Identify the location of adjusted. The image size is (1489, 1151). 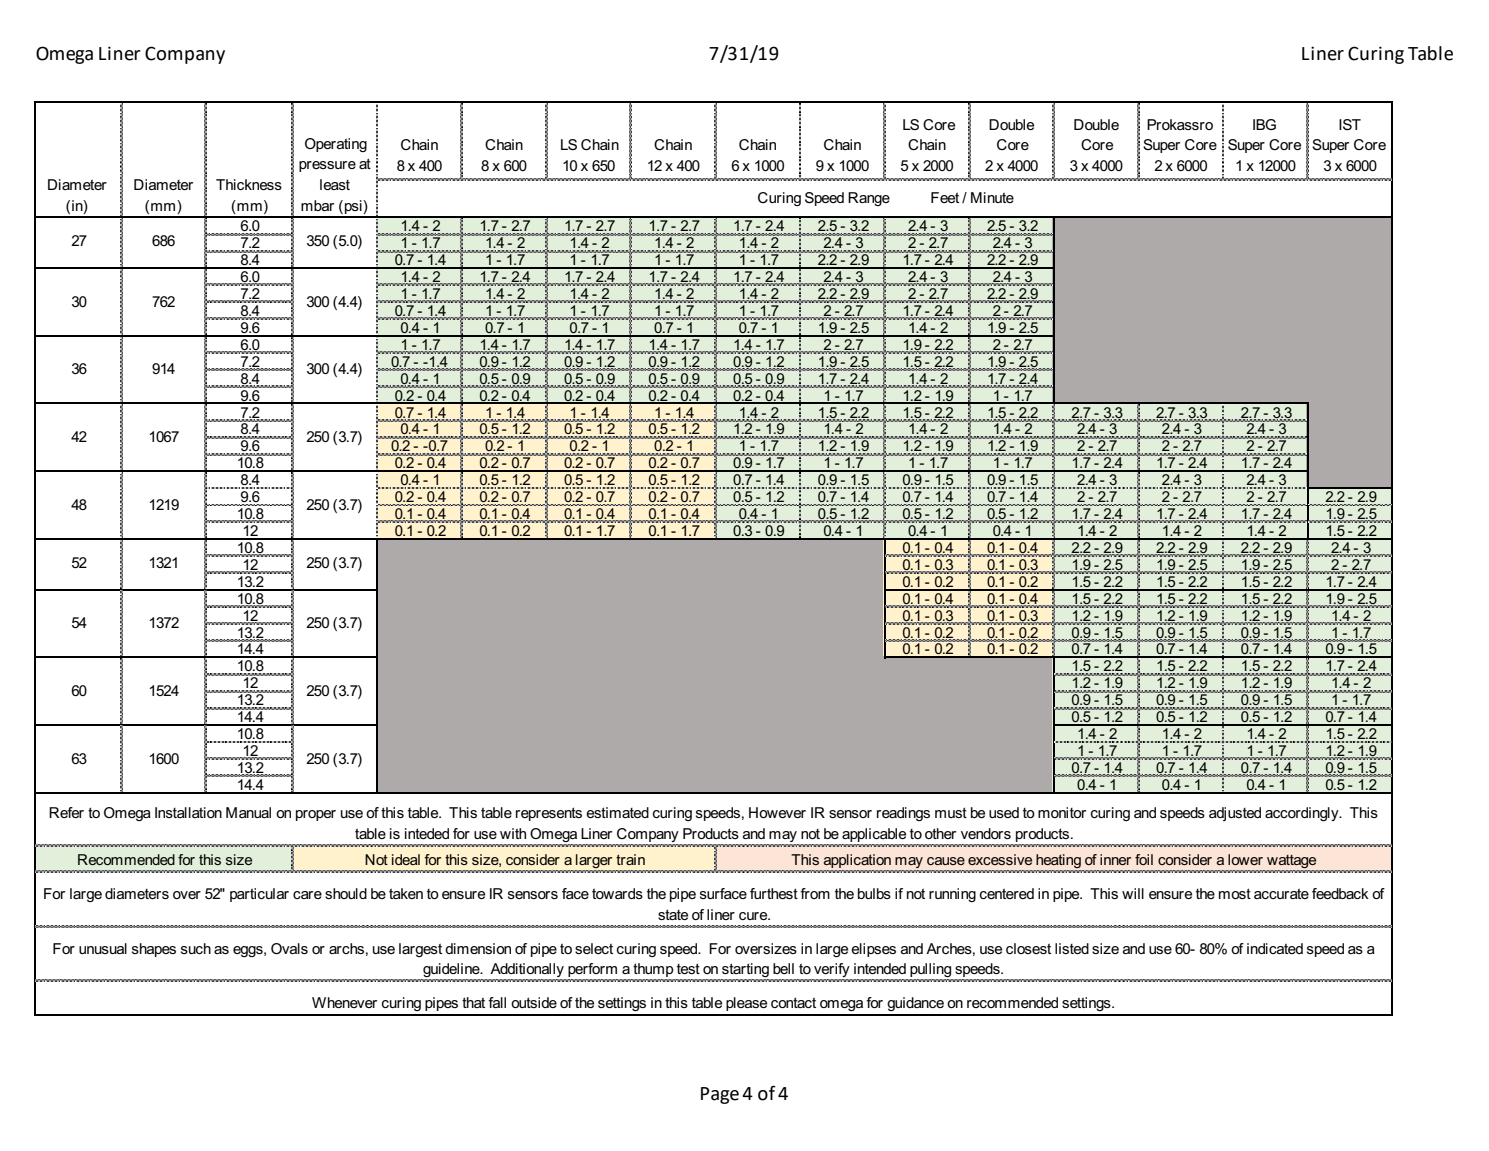
(1235, 814).
